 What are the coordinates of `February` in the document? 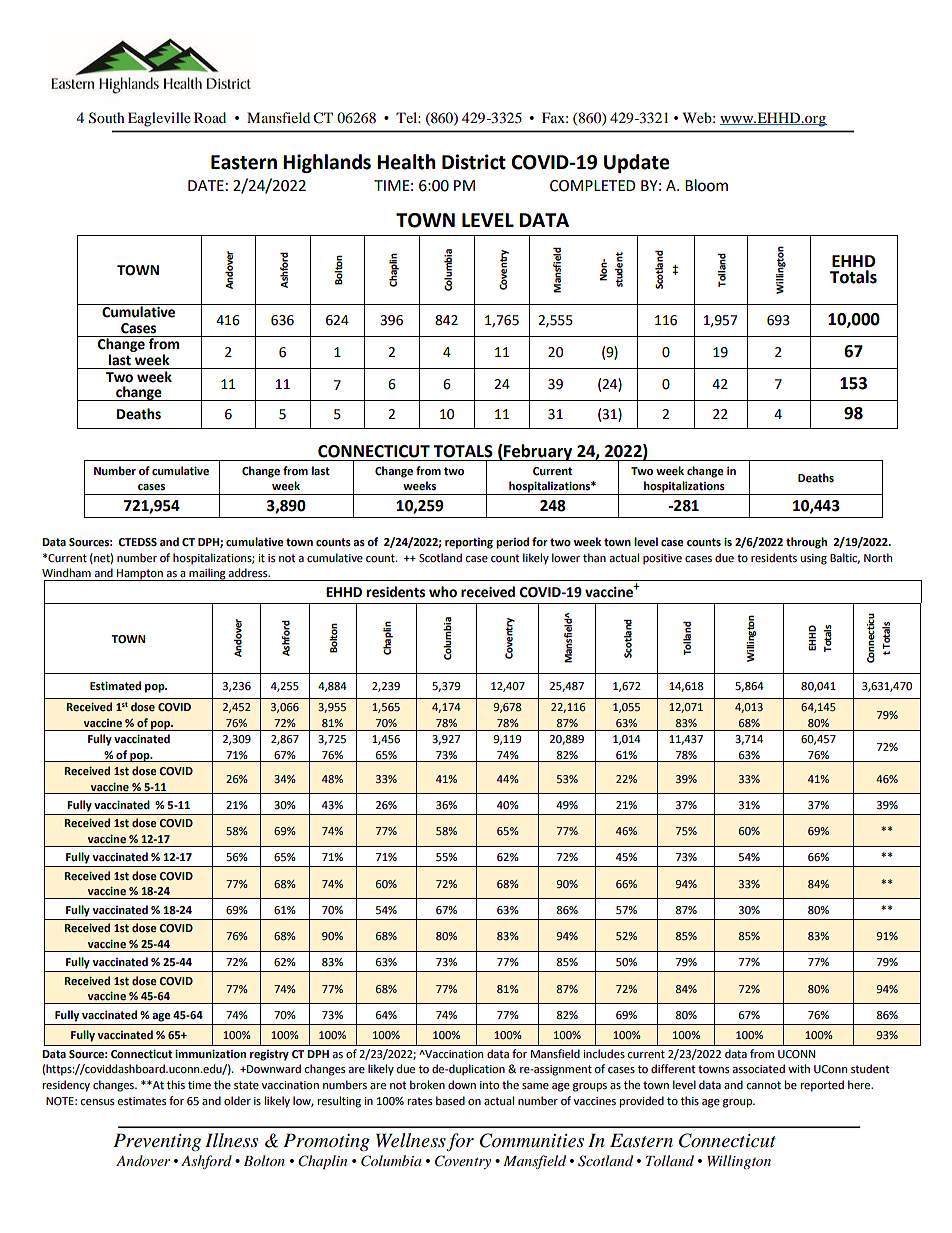 It's located at (538, 452).
